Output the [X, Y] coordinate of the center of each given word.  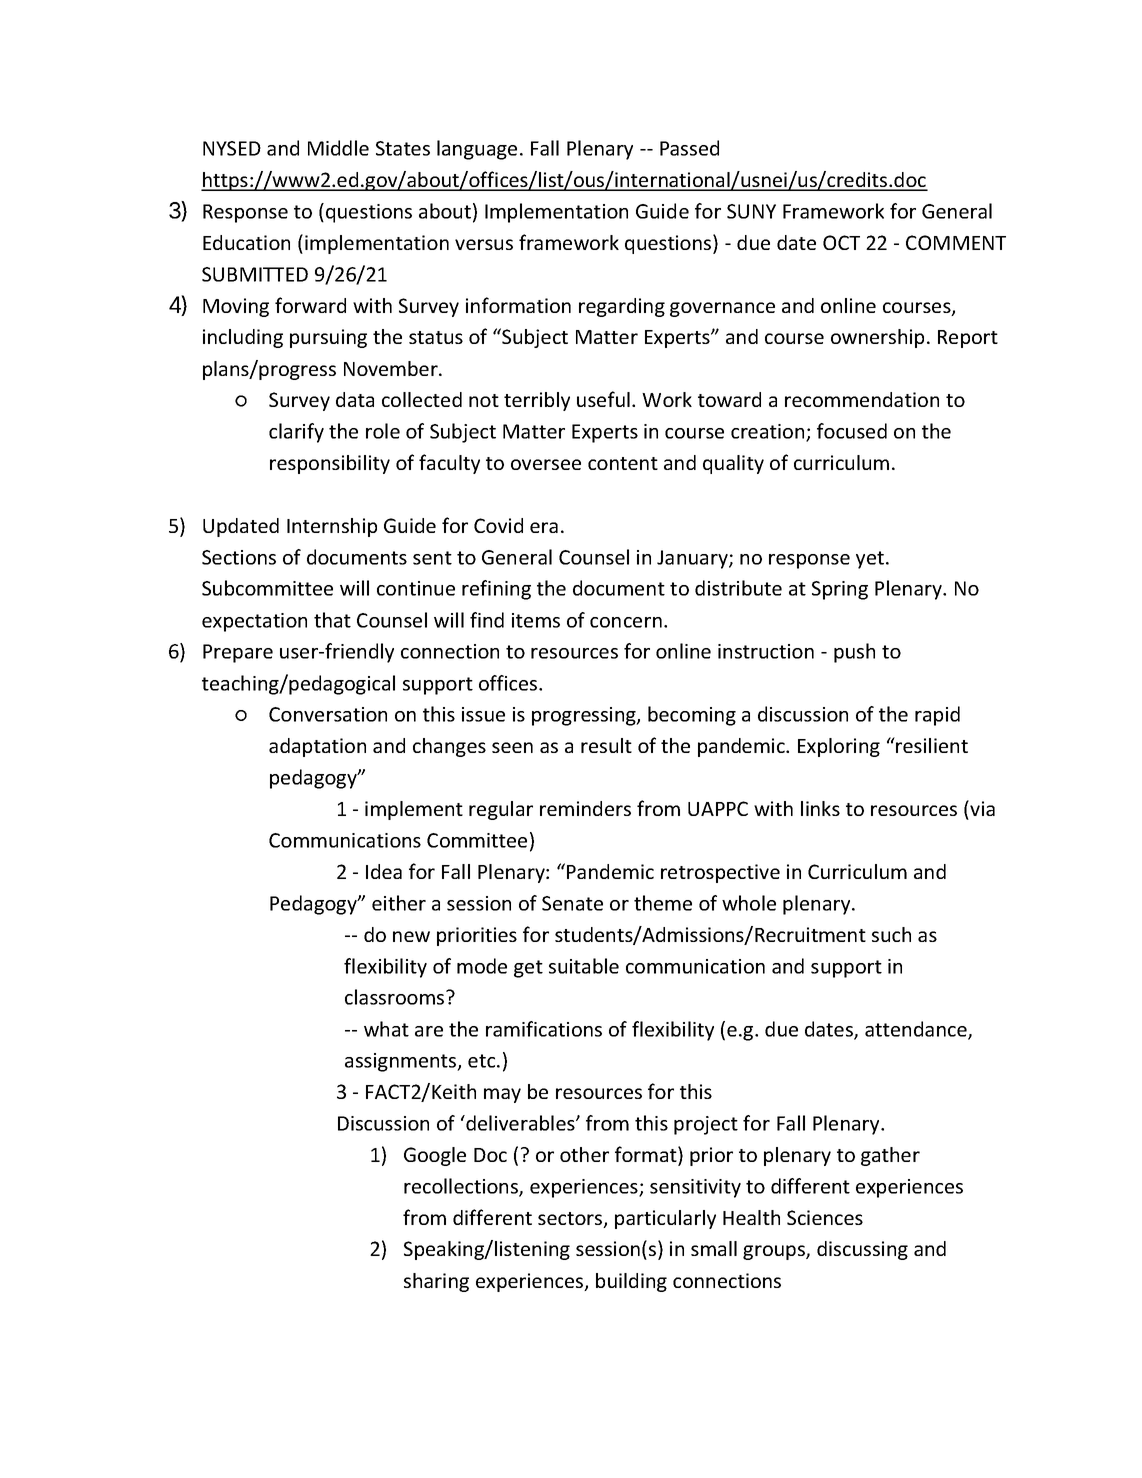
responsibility [330, 464]
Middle [338, 148]
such [891, 934]
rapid [937, 716]
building [631, 1282]
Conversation [328, 714]
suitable [584, 966]
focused [852, 431]
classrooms [396, 997]
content [623, 463]
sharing [436, 1282]
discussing [862, 1250]
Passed [689, 148]
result [606, 745]
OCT [841, 242]
